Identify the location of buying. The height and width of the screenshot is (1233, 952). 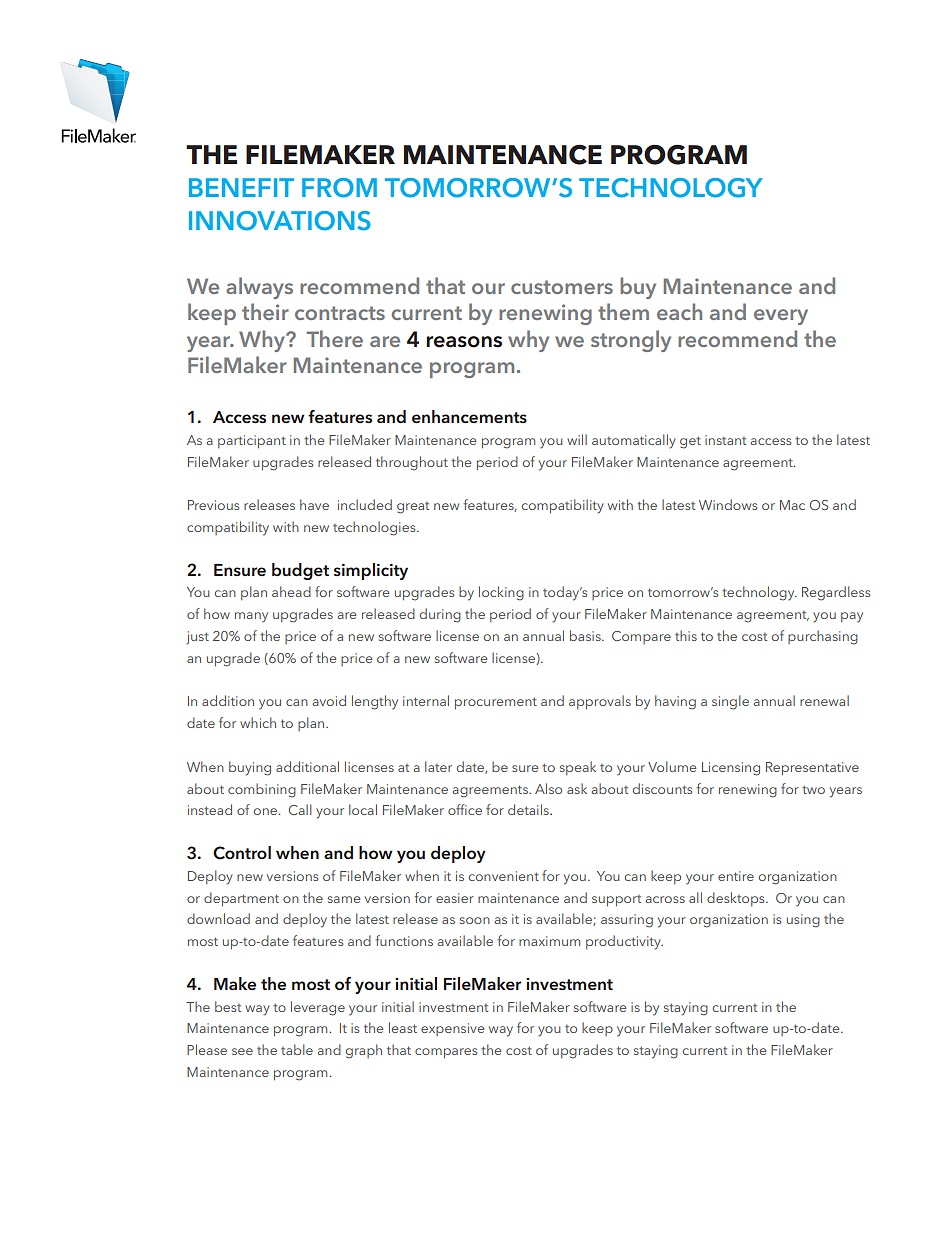
(250, 768).
